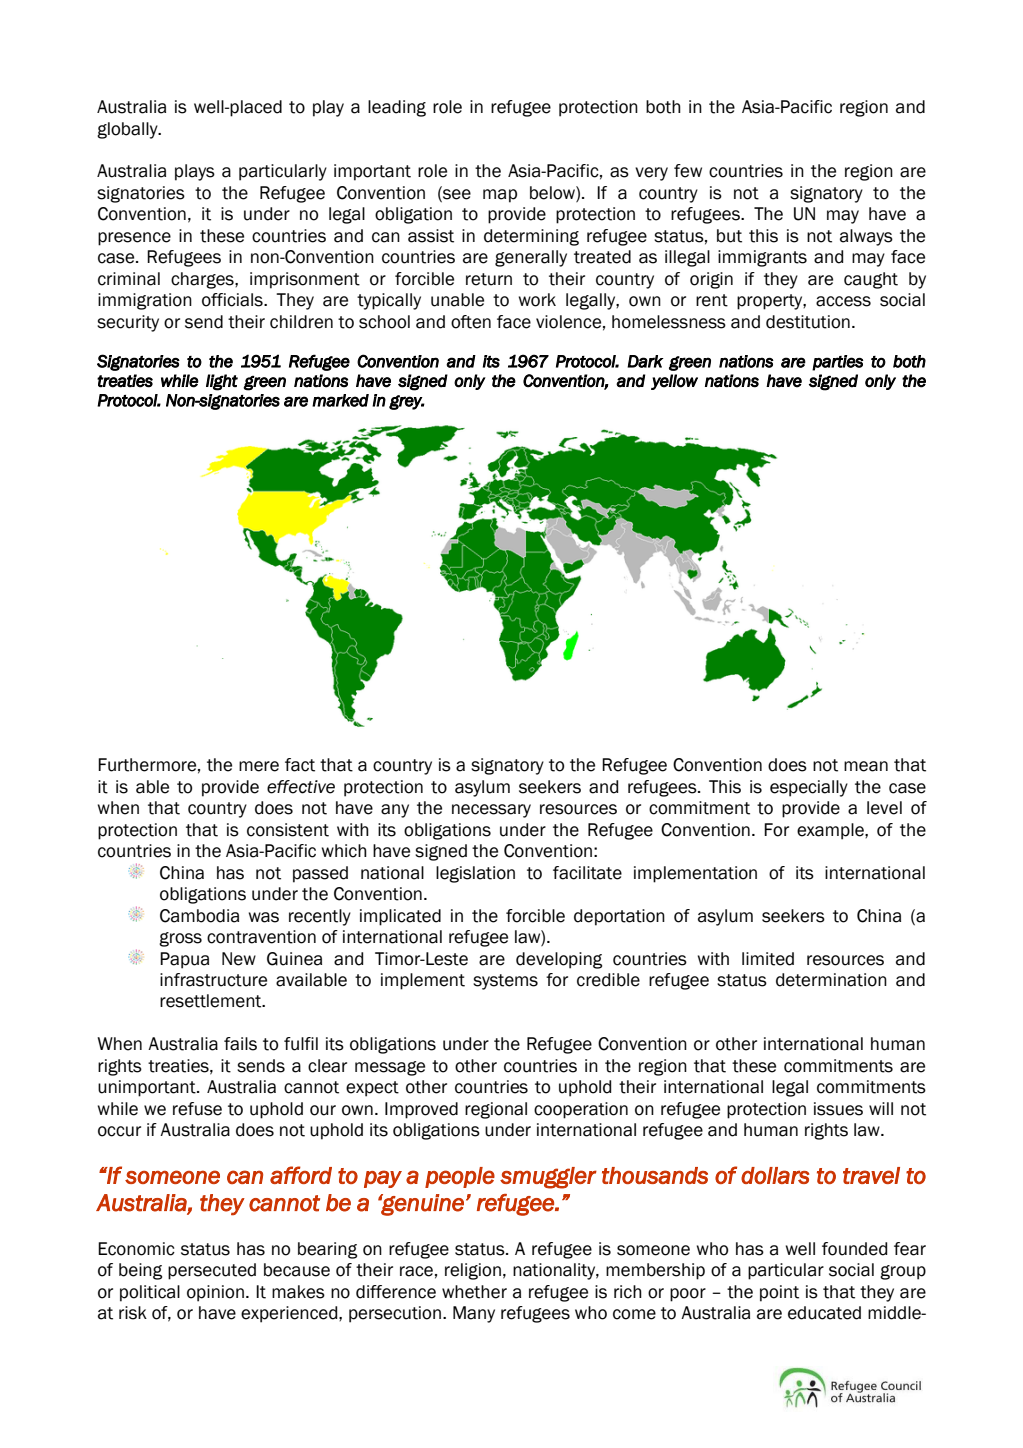  I want to click on mean, so click(866, 766).
